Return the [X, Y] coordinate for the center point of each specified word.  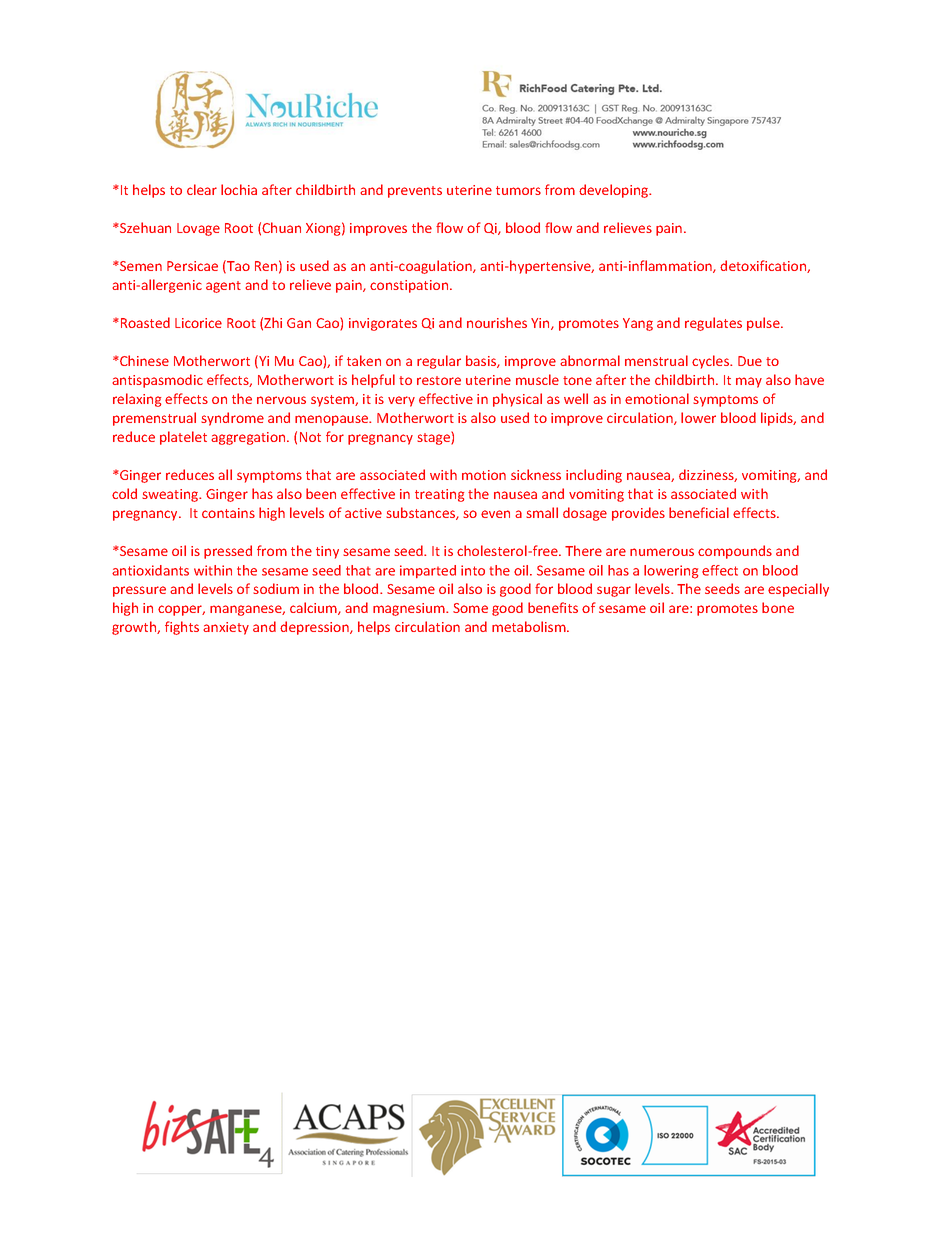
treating [439, 495]
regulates [713, 324]
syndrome [232, 419]
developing [615, 191]
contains [228, 513]
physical [517, 400]
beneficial [699, 512]
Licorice [198, 323]
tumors [518, 190]
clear [202, 189]
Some [470, 608]
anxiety [226, 628]
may [749, 382]
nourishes [497, 322]
